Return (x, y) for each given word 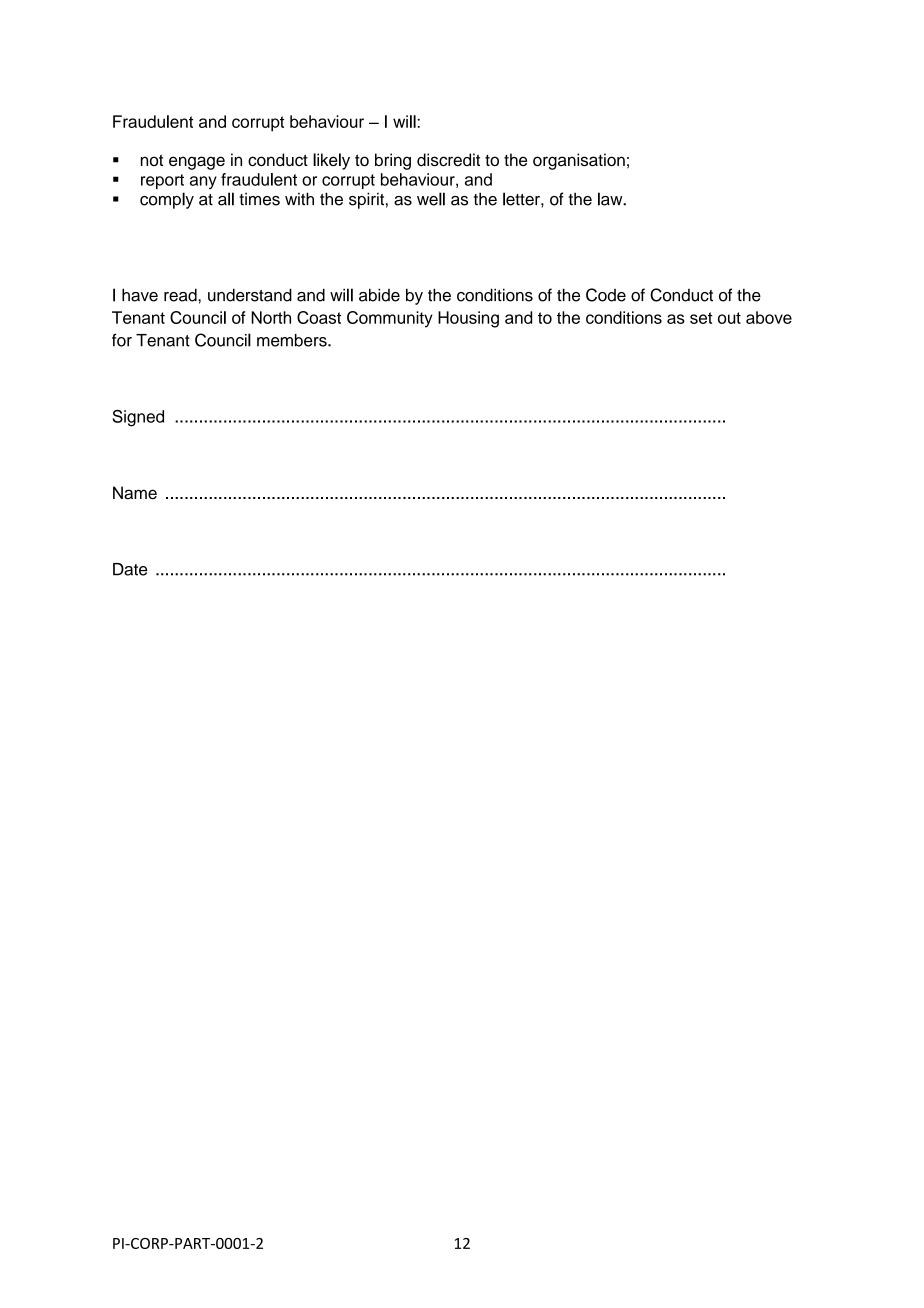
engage (197, 163)
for (122, 340)
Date (130, 569)
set (701, 318)
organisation (579, 161)
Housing (468, 319)
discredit (448, 160)
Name (135, 493)
